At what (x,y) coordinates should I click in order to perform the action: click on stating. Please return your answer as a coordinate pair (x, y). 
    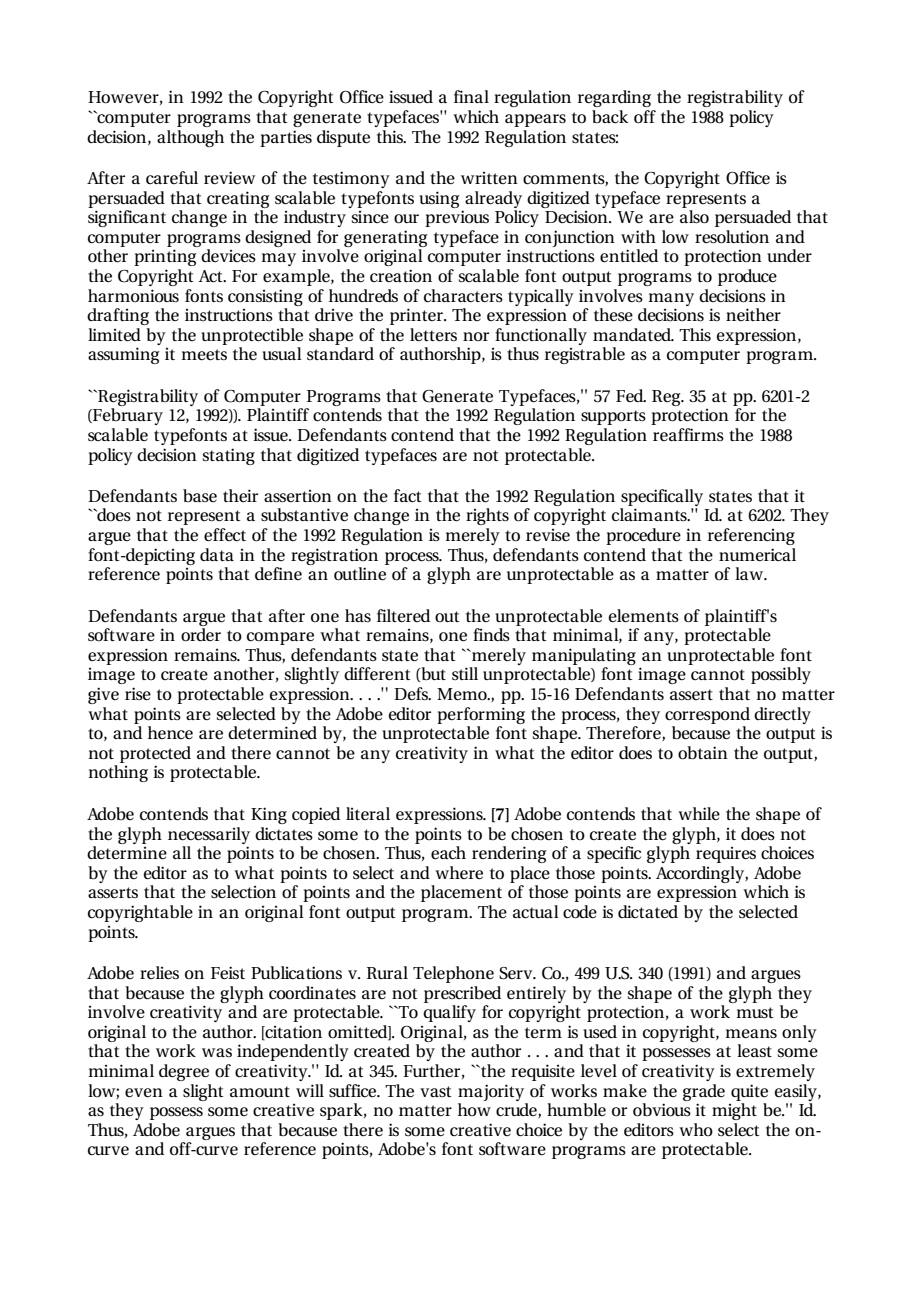
    Looking at the image, I should click on (229, 456).
